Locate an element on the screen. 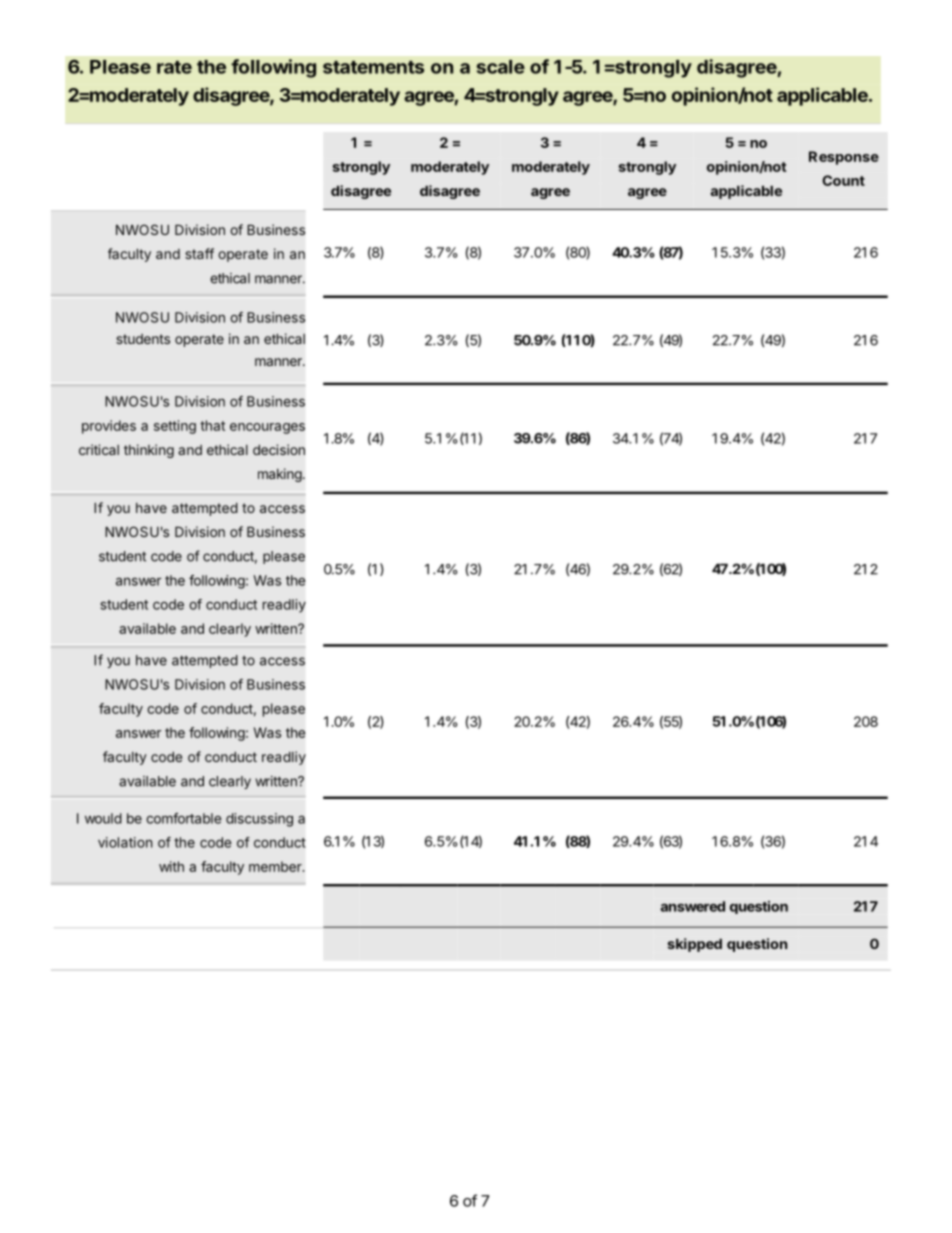  encourages is located at coordinates (267, 428).
